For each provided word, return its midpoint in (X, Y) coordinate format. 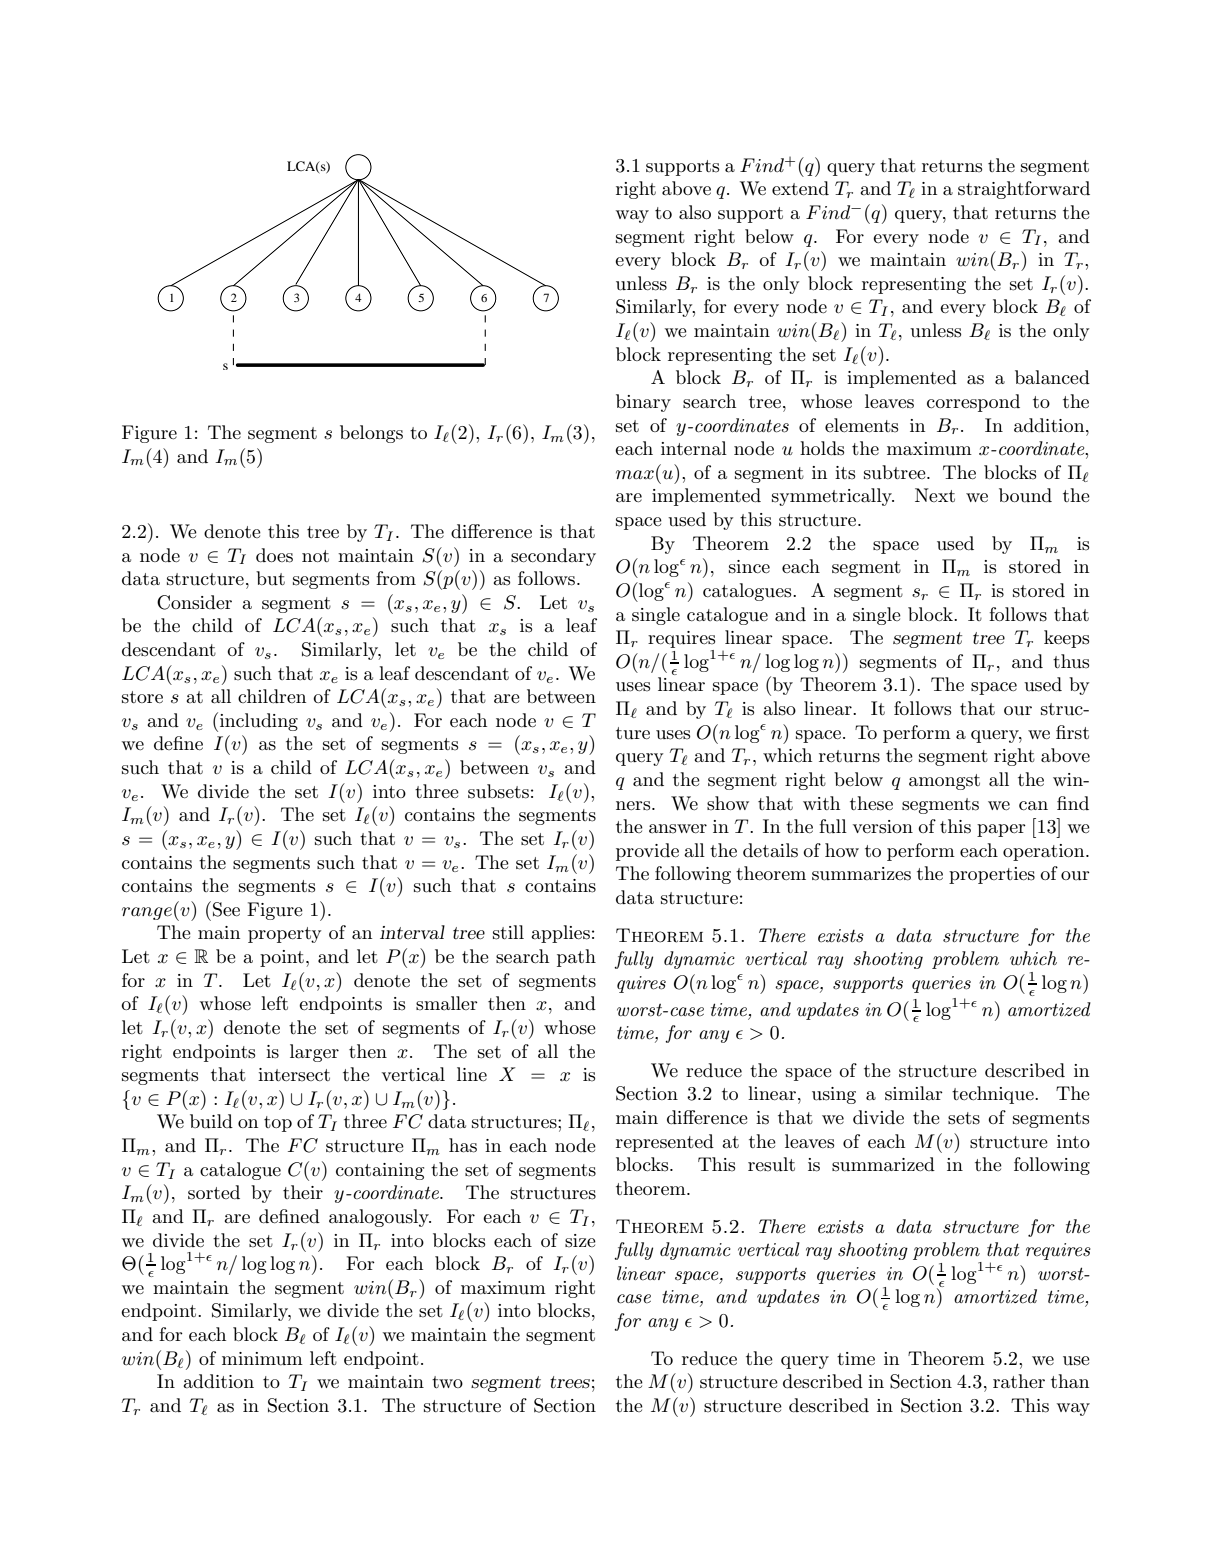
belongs (371, 434)
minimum (262, 1359)
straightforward (1024, 190)
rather (1019, 1381)
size (580, 1241)
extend (800, 188)
